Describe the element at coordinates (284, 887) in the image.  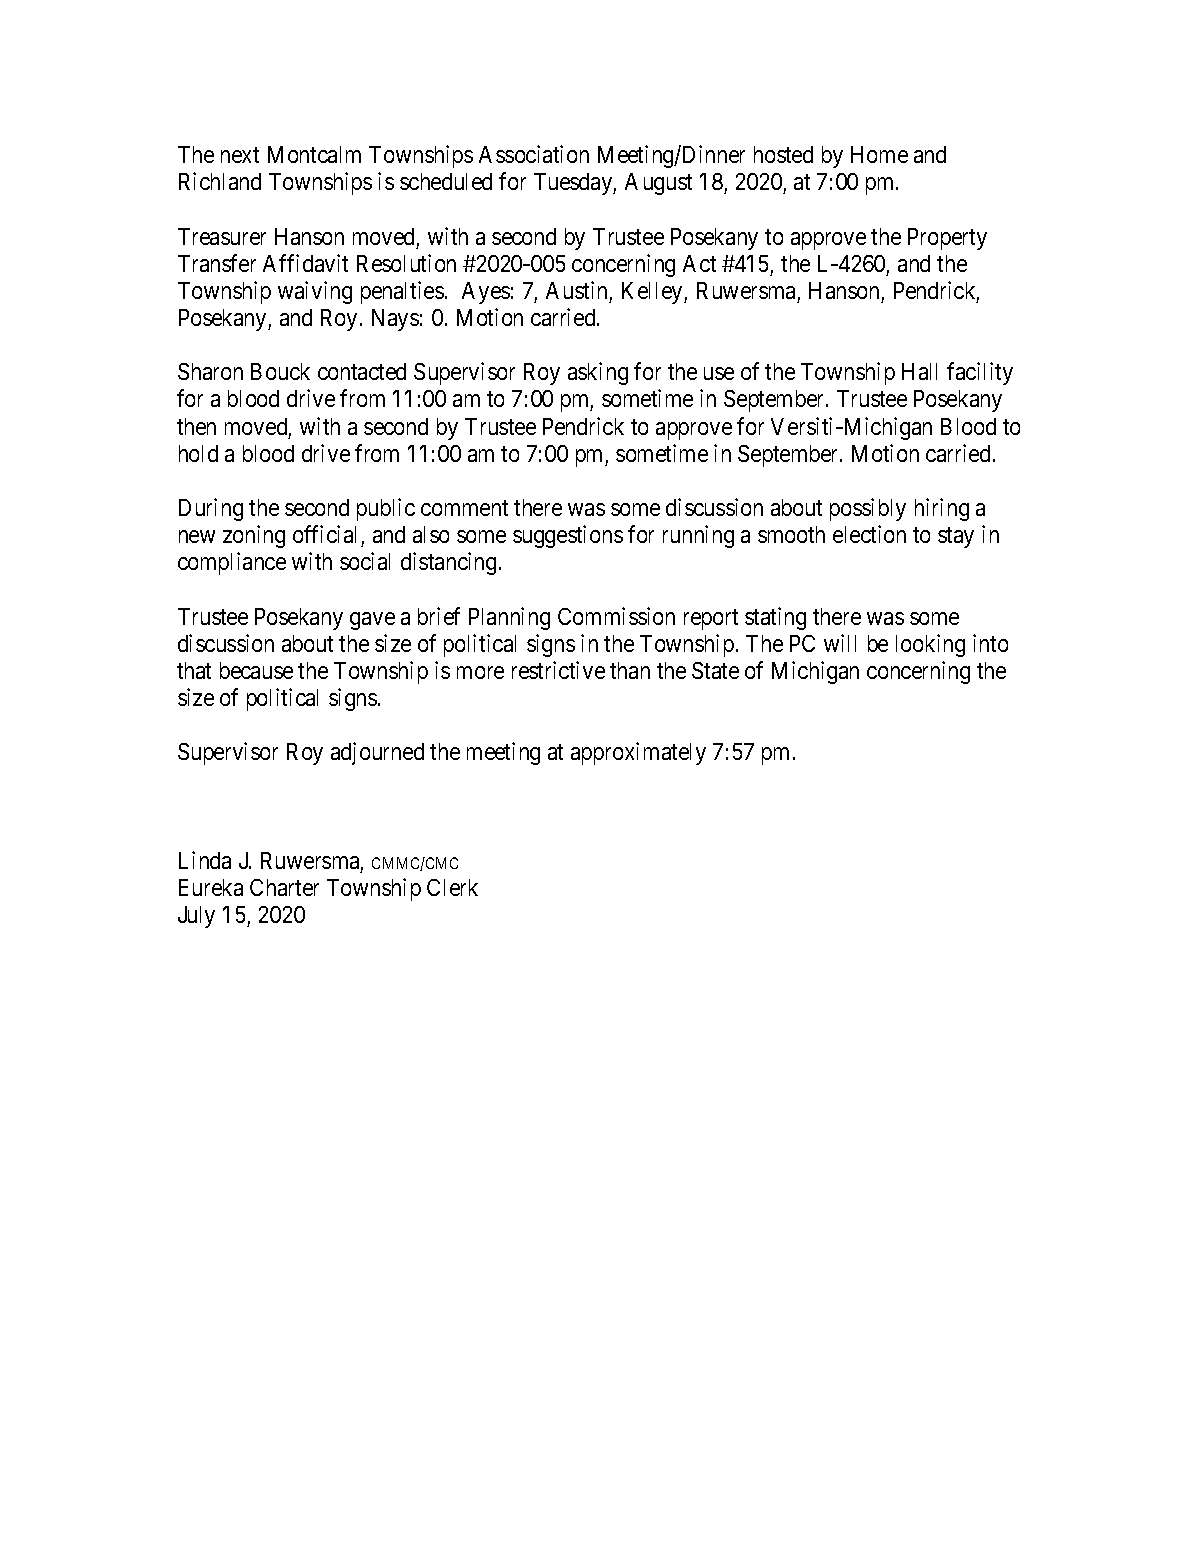
I see `Charter` at that location.
